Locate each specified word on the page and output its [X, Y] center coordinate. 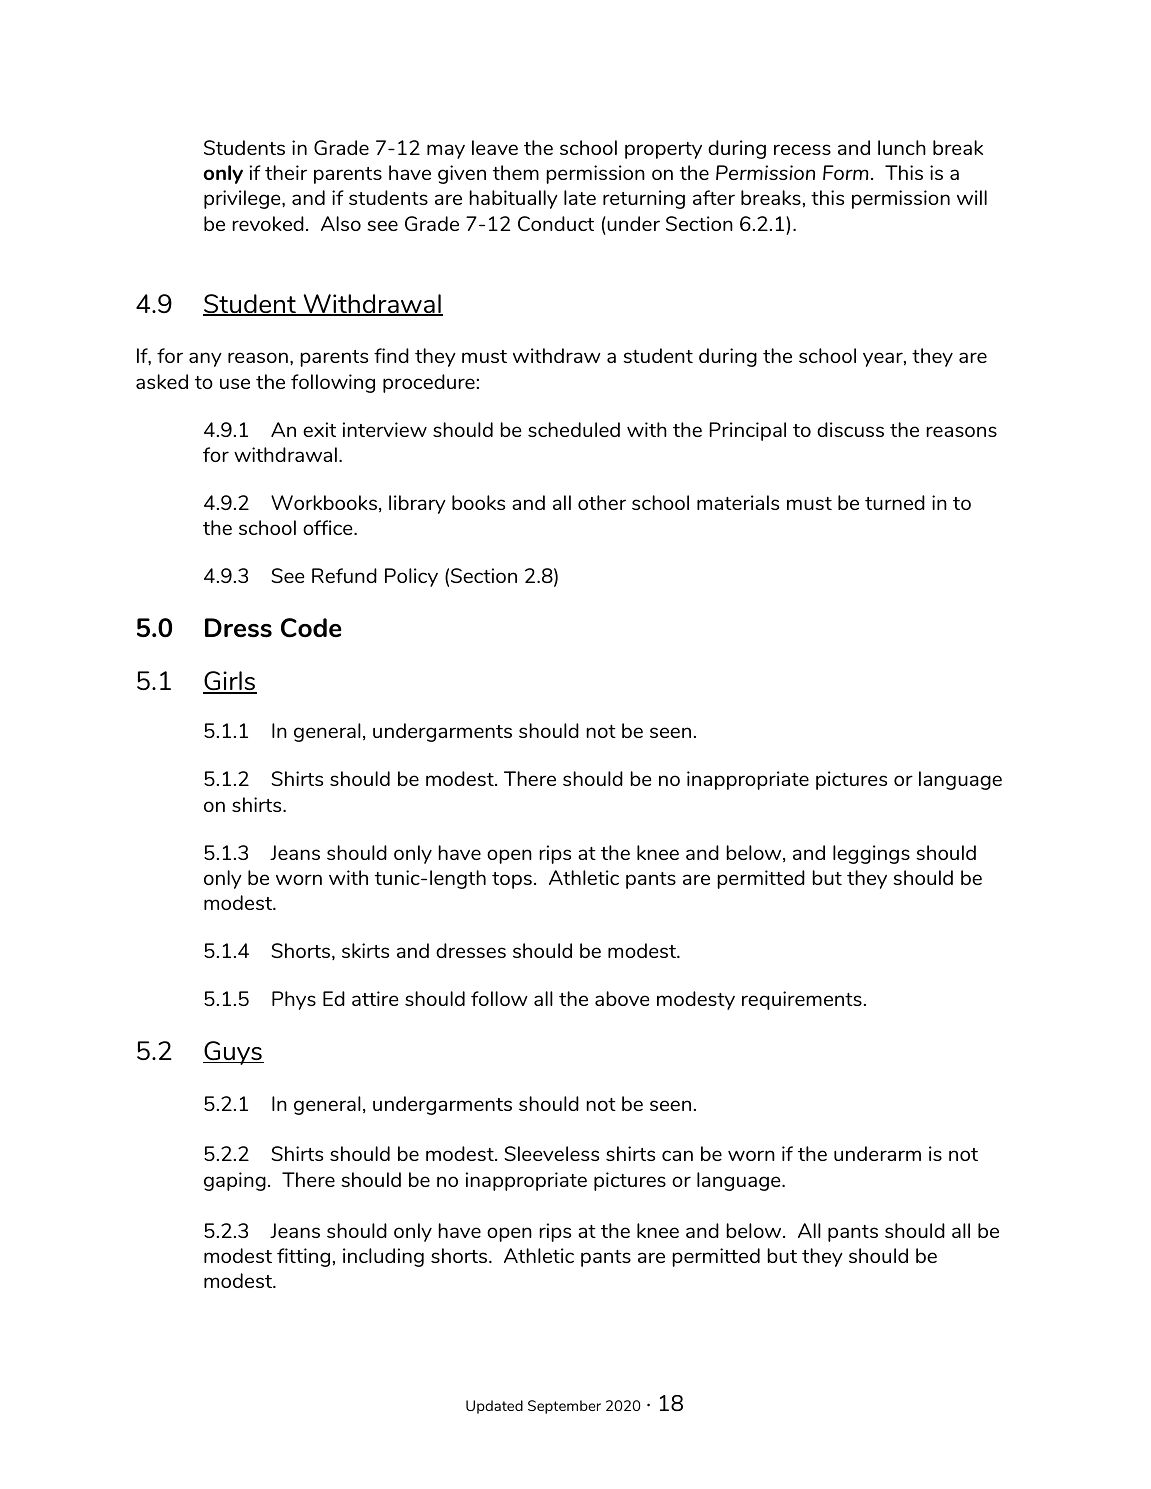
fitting [303, 1257]
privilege [243, 199]
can [677, 1155]
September [564, 1407]
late [580, 197]
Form [846, 172]
